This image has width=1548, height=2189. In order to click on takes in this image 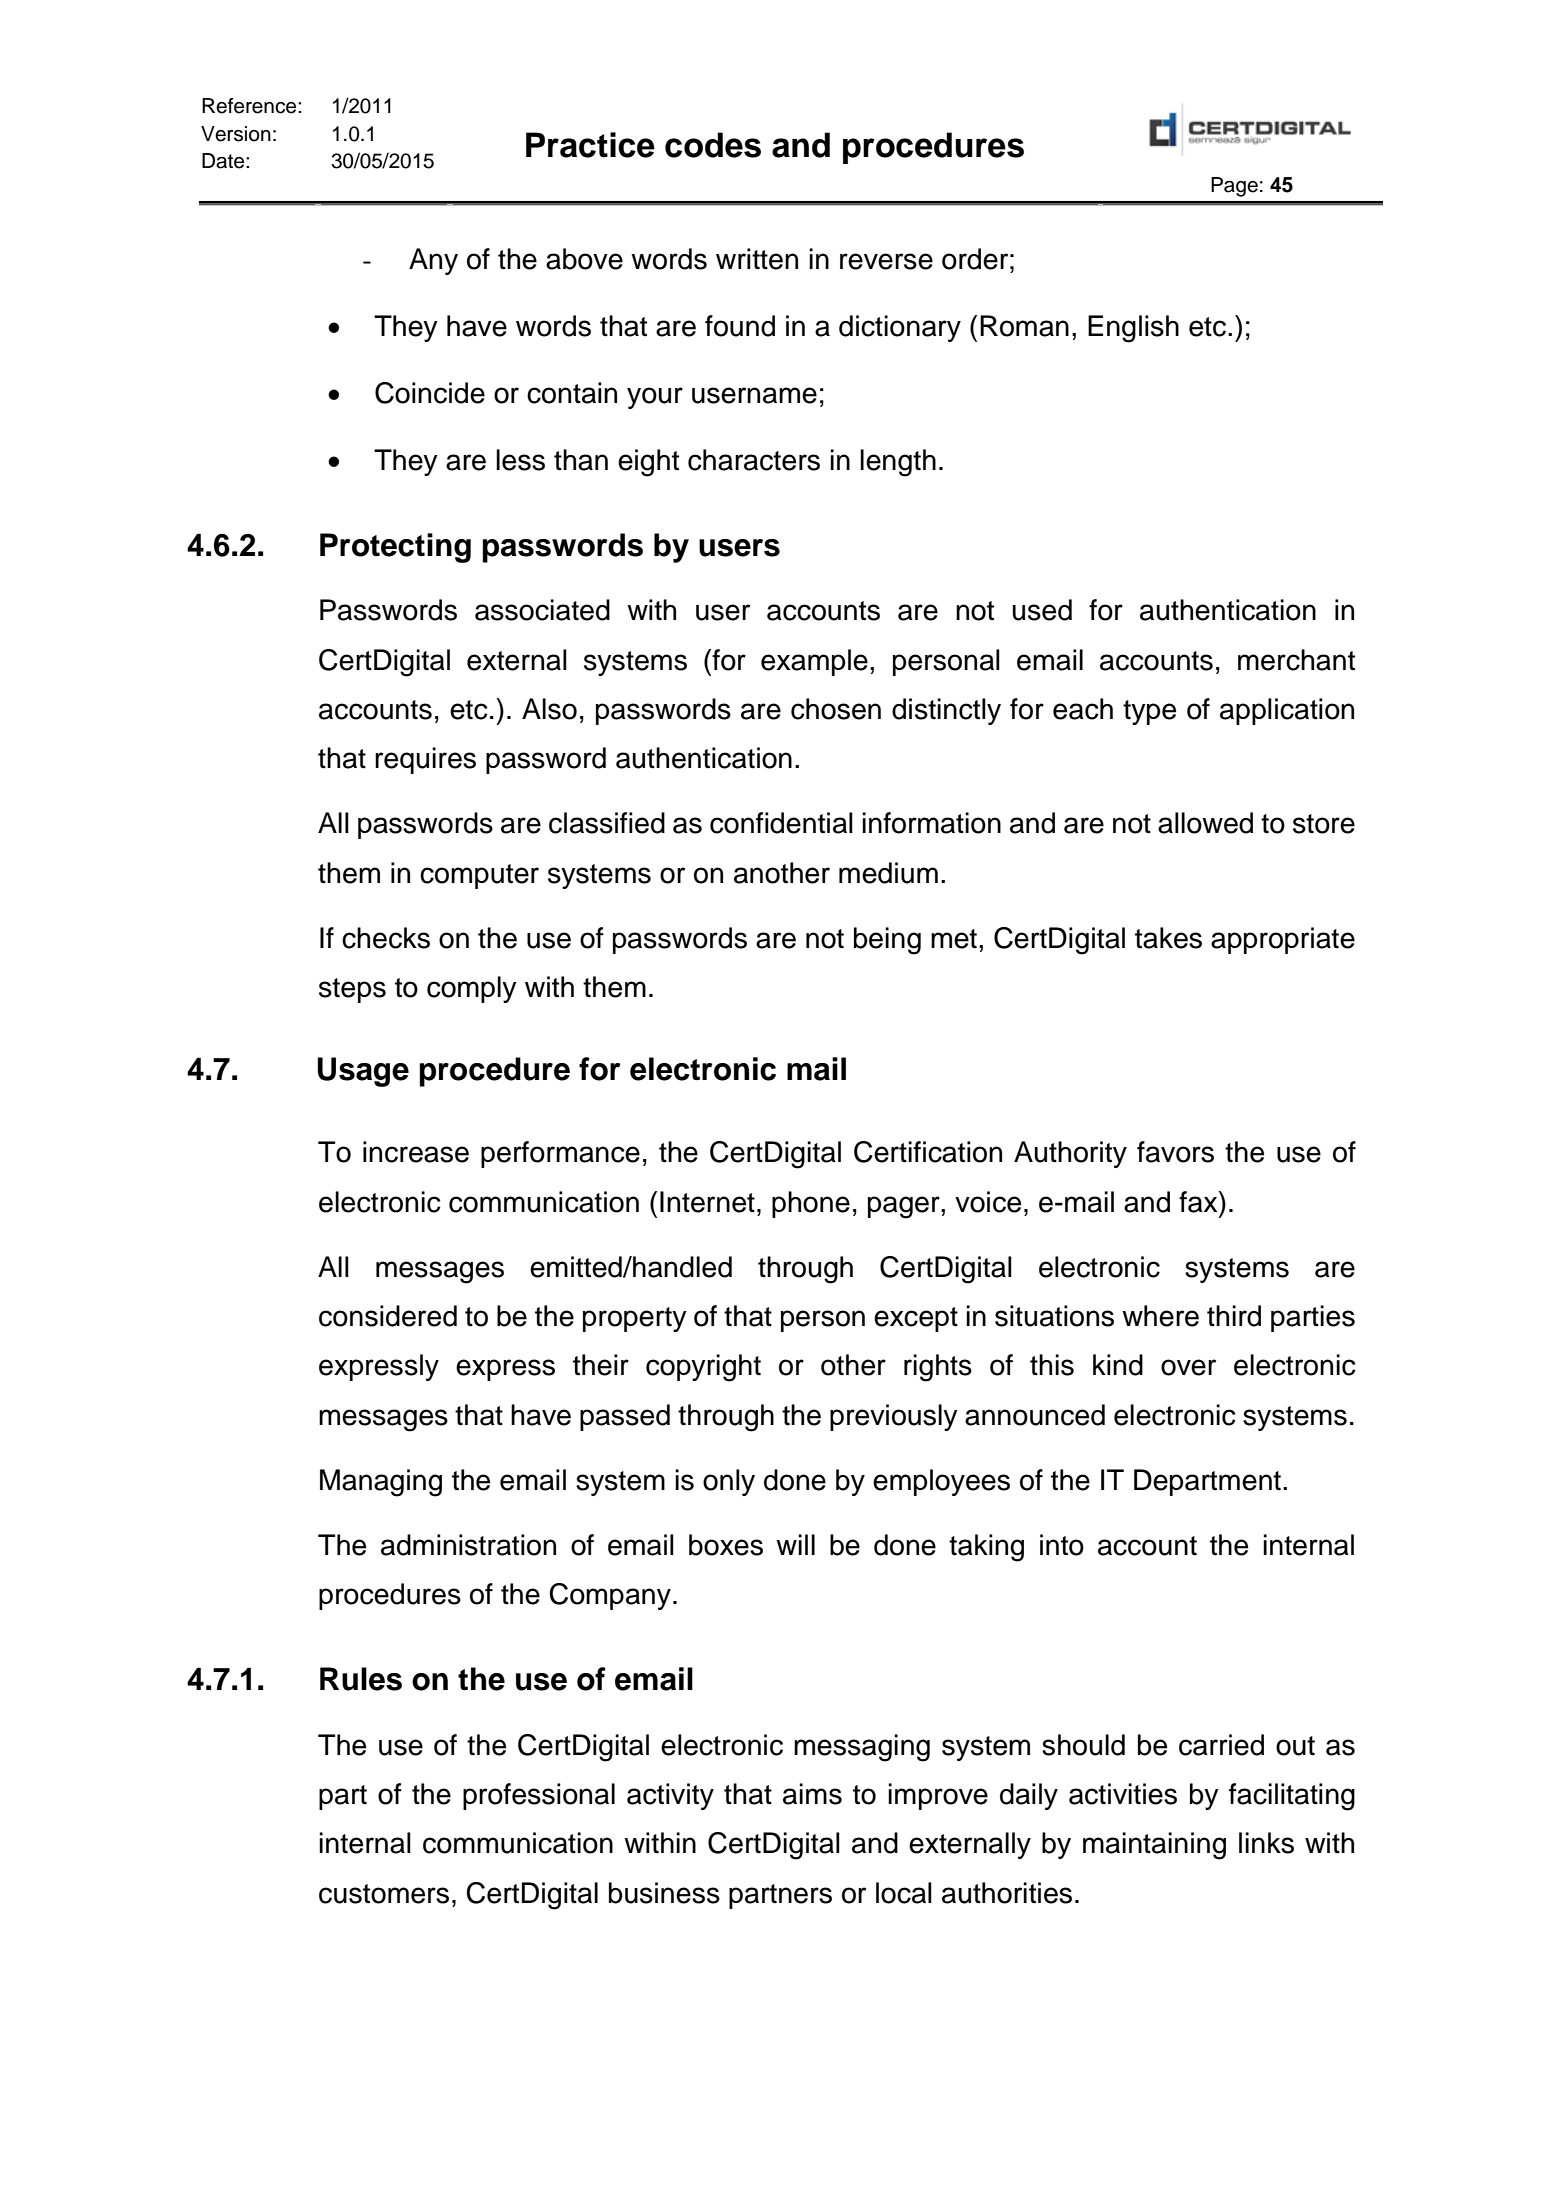, I will do `click(1168, 938)`.
